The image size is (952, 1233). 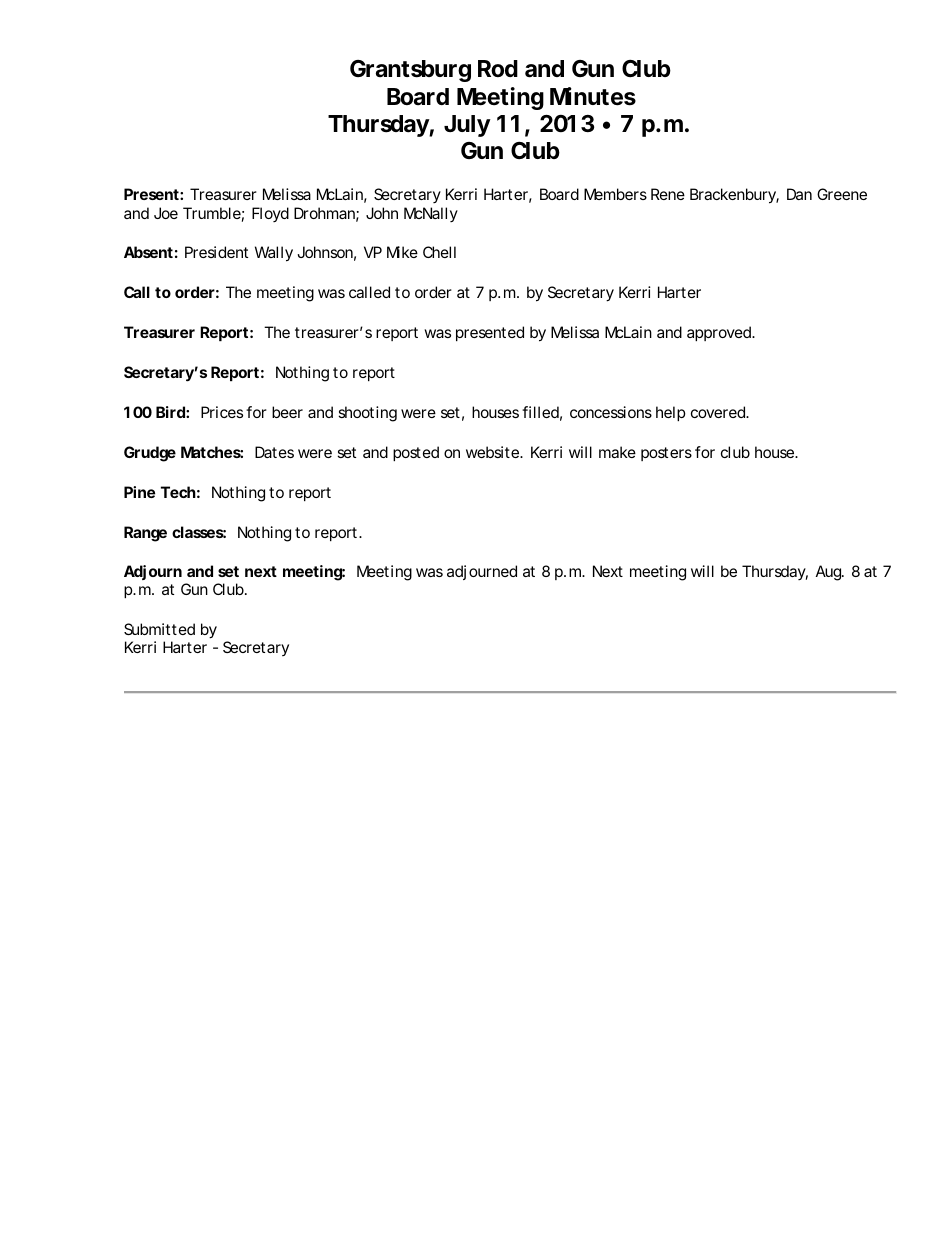 What do you see at coordinates (159, 629) in the screenshot?
I see `Submitted` at bounding box center [159, 629].
